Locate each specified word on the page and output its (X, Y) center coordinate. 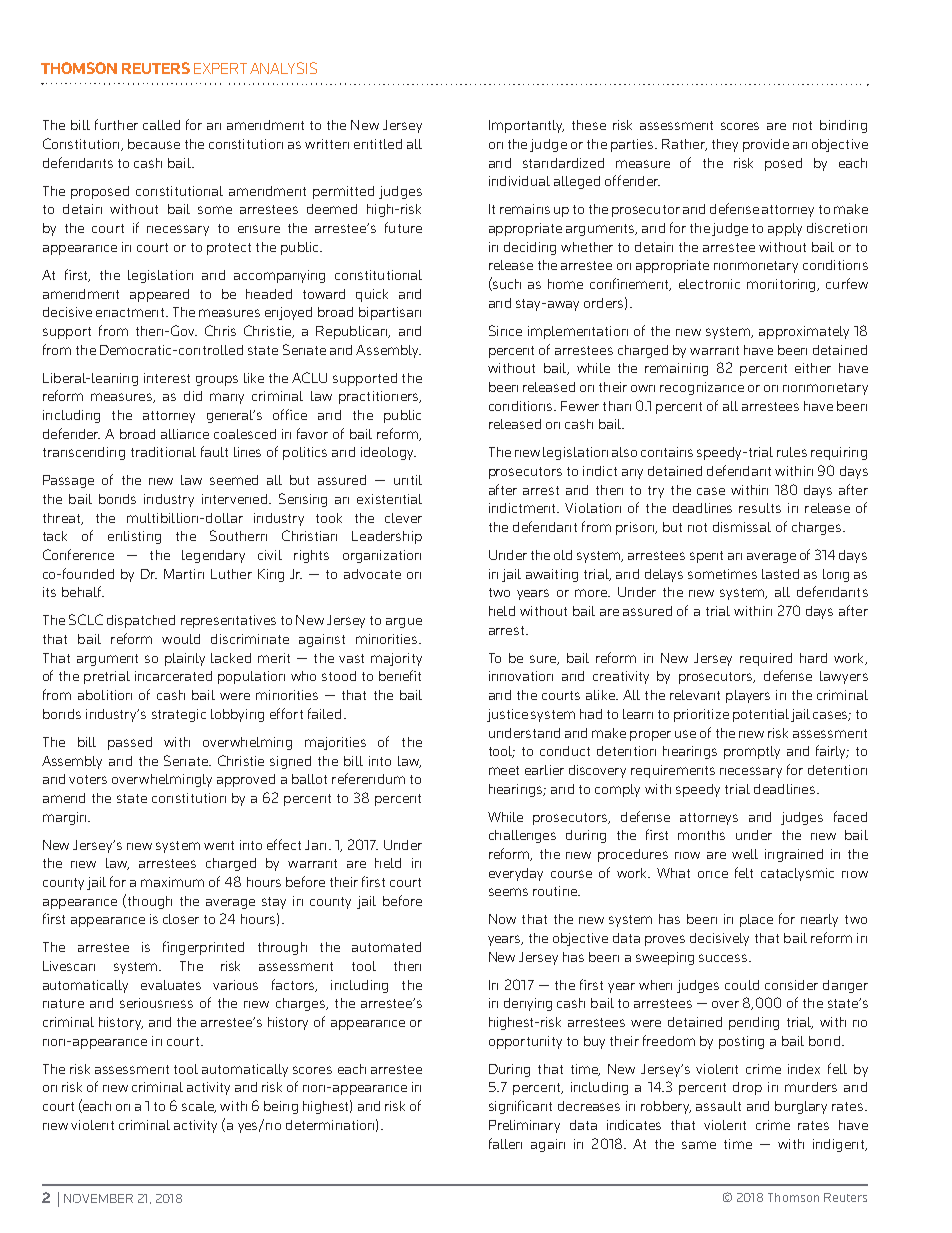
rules (792, 452)
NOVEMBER (98, 1198)
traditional (163, 452)
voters (88, 779)
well (745, 854)
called (161, 125)
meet (504, 770)
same (699, 1145)
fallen (505, 1143)
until (408, 480)
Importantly (526, 126)
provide (766, 145)
